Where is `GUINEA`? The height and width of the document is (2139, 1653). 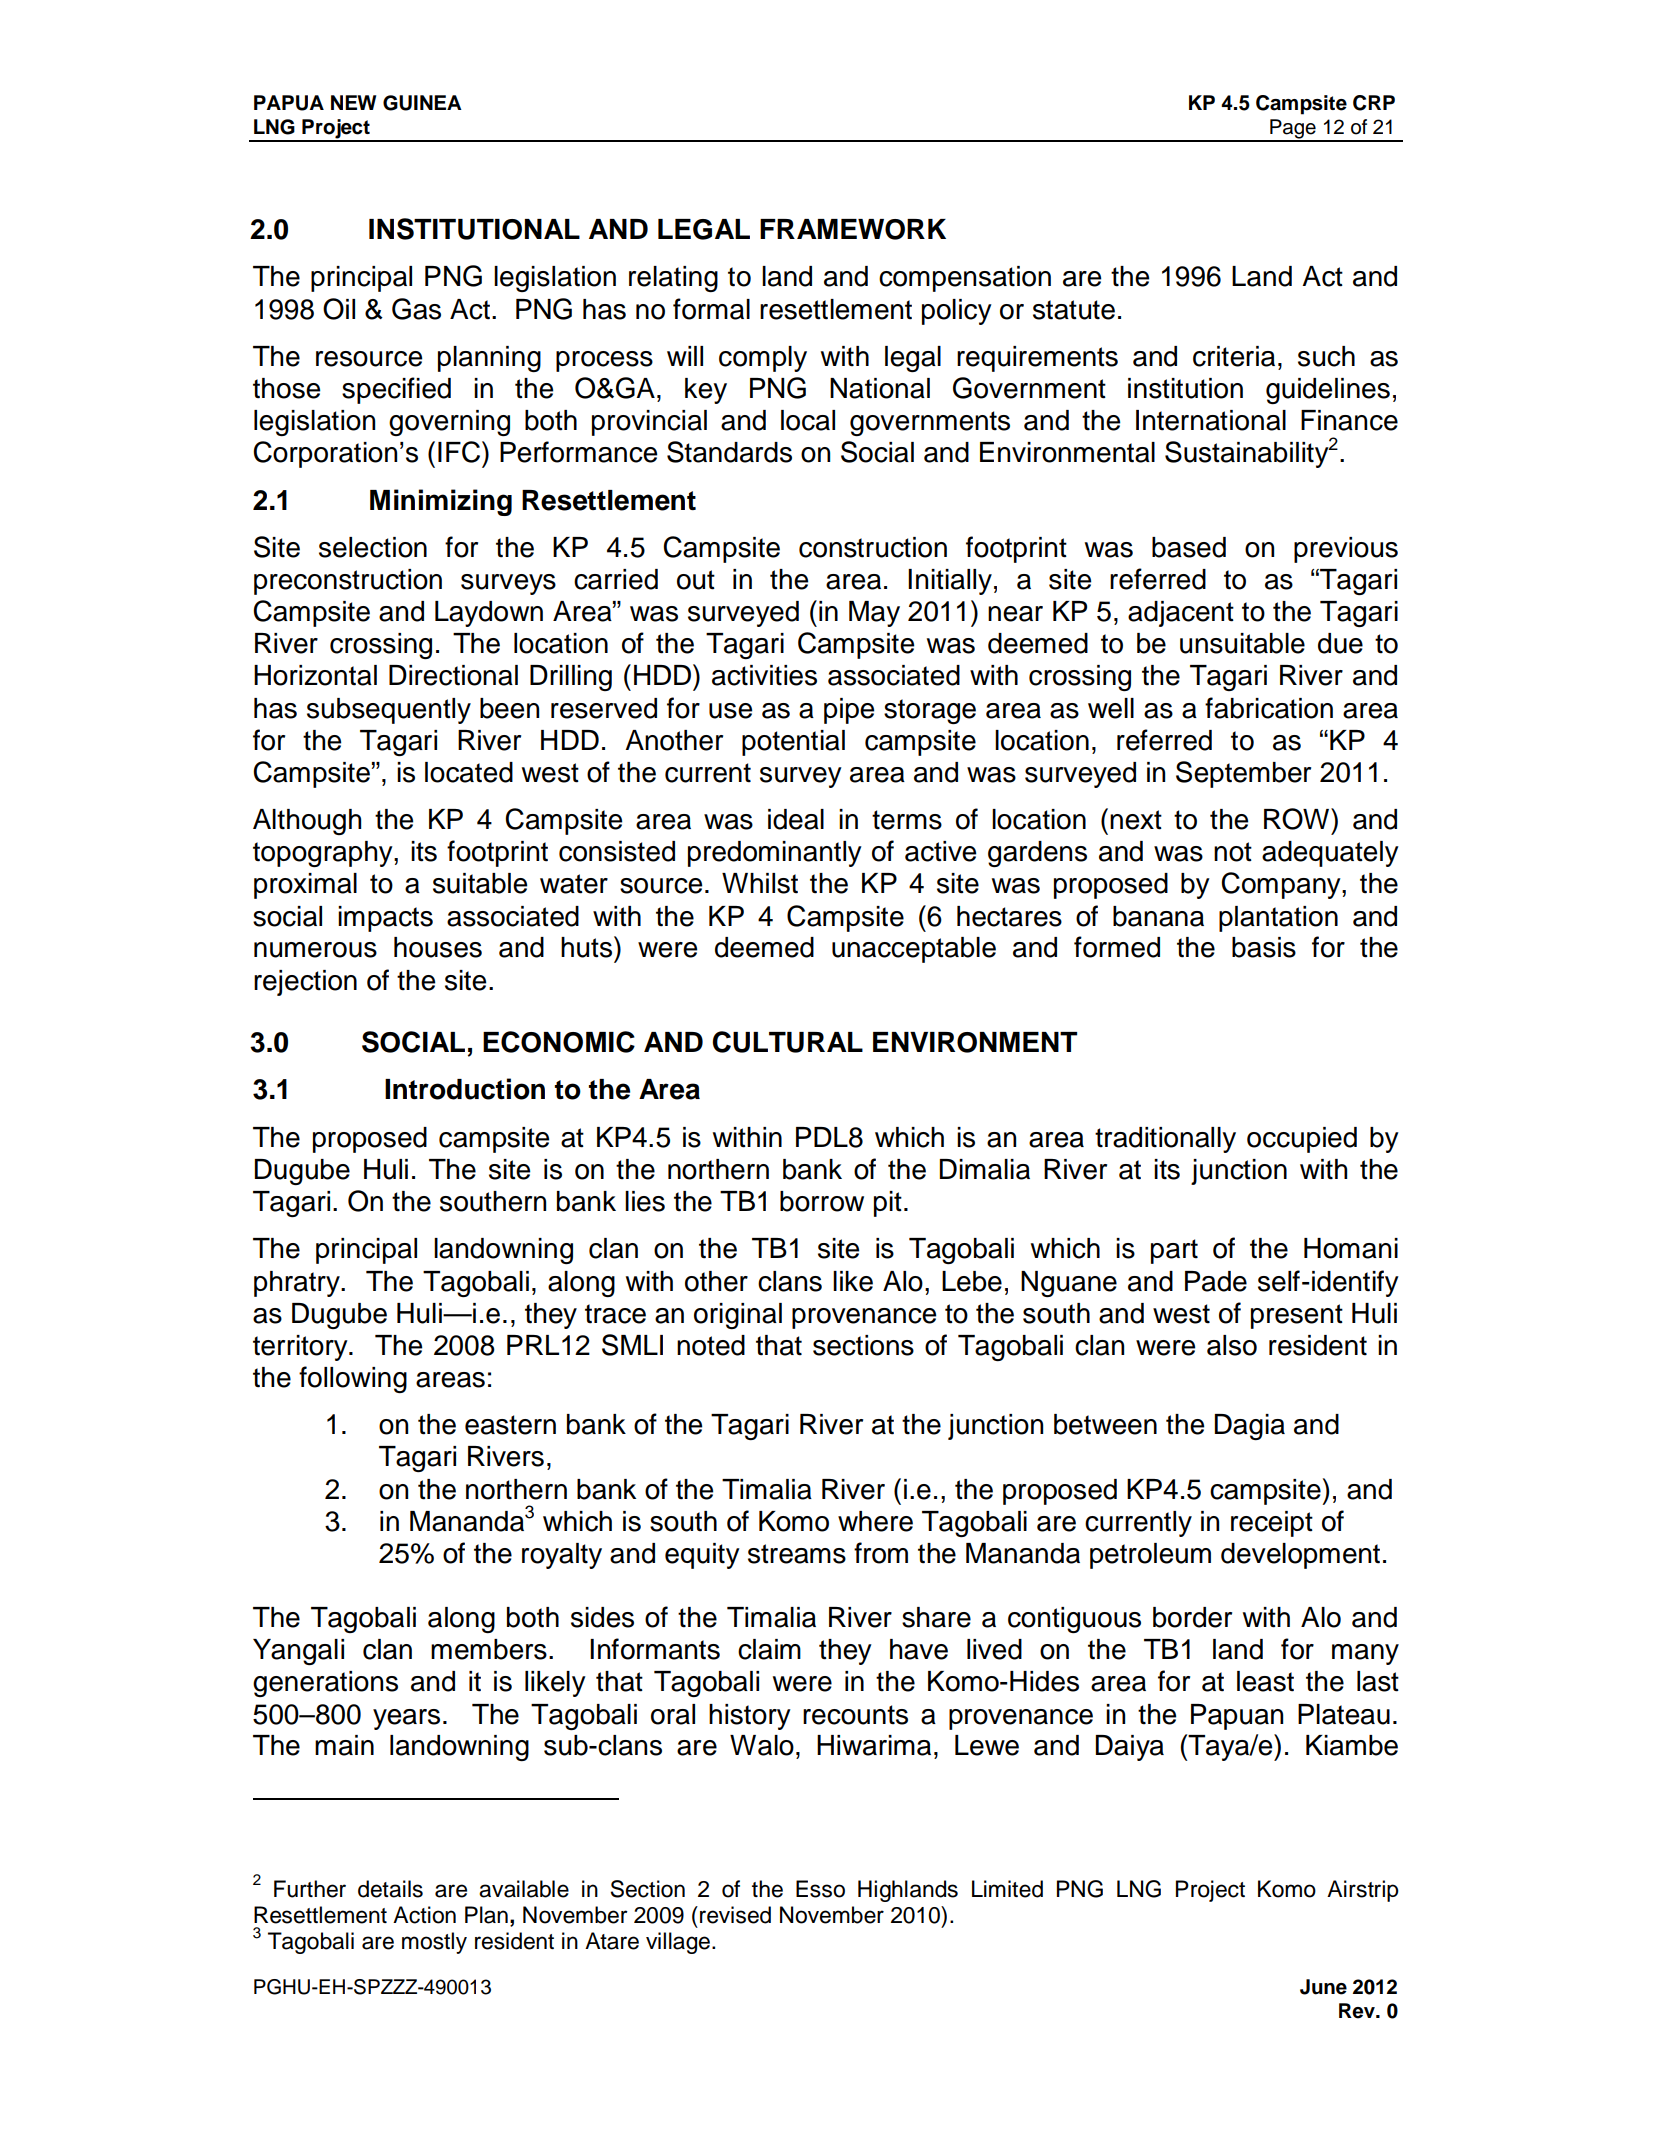
GUINEA is located at coordinates (422, 103).
